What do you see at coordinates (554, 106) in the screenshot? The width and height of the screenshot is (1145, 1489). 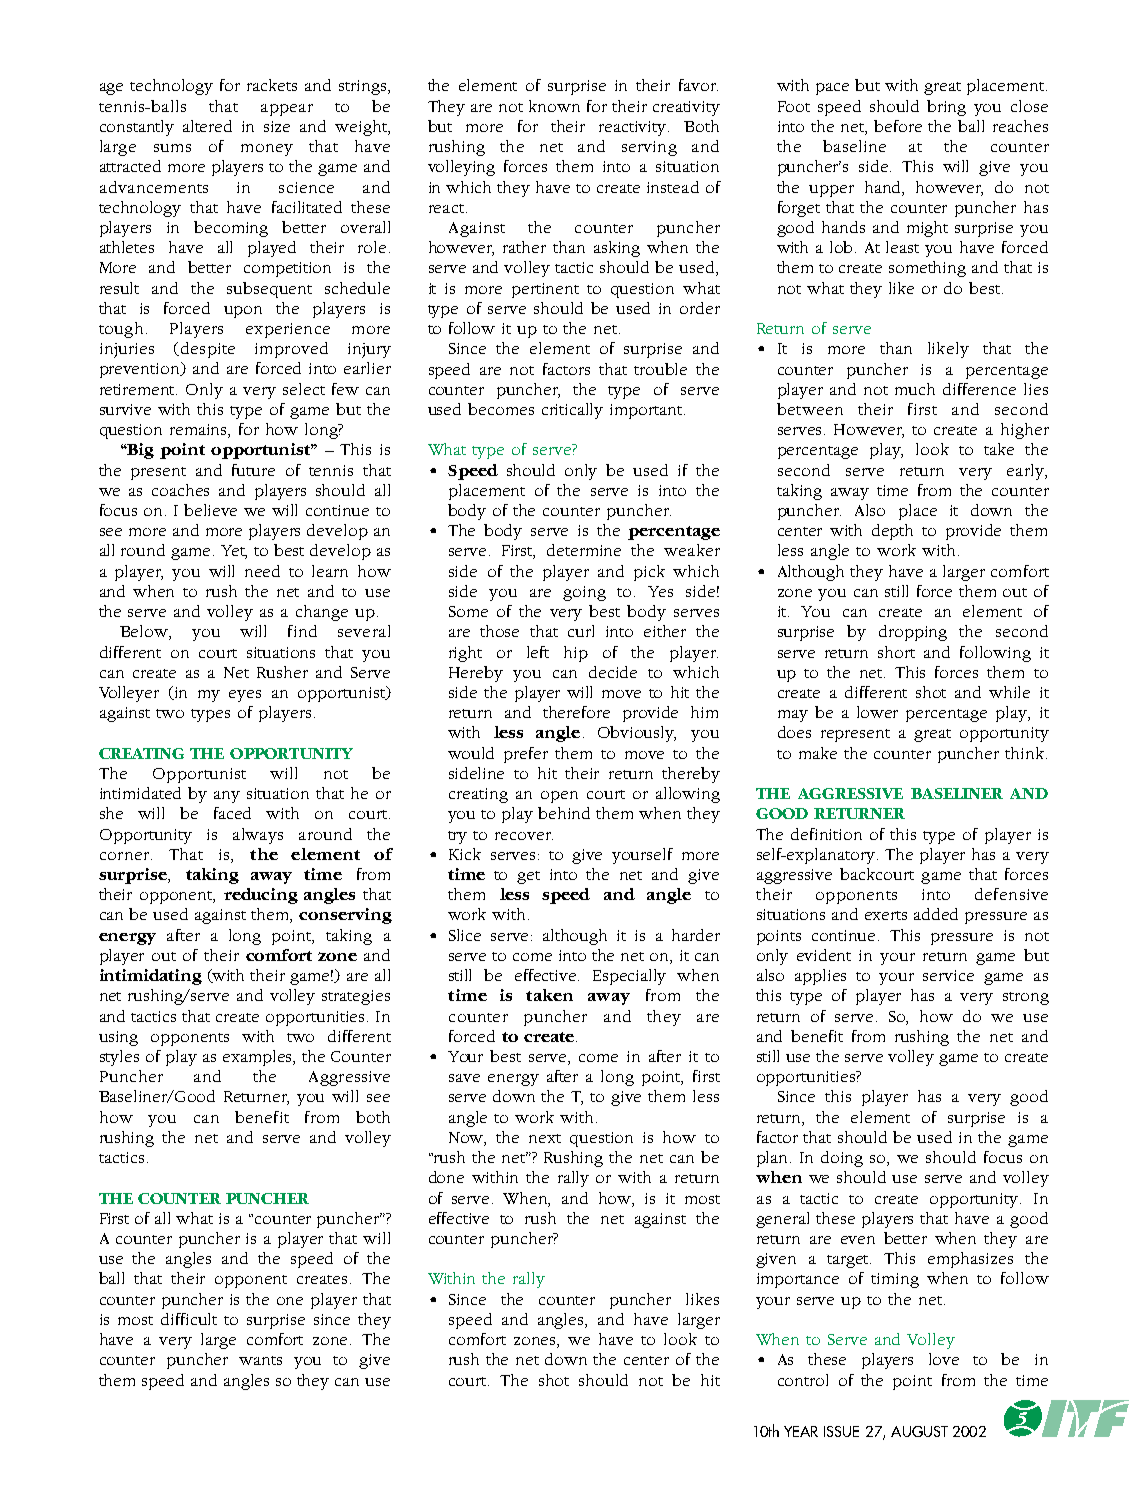 I see `known` at bounding box center [554, 106].
